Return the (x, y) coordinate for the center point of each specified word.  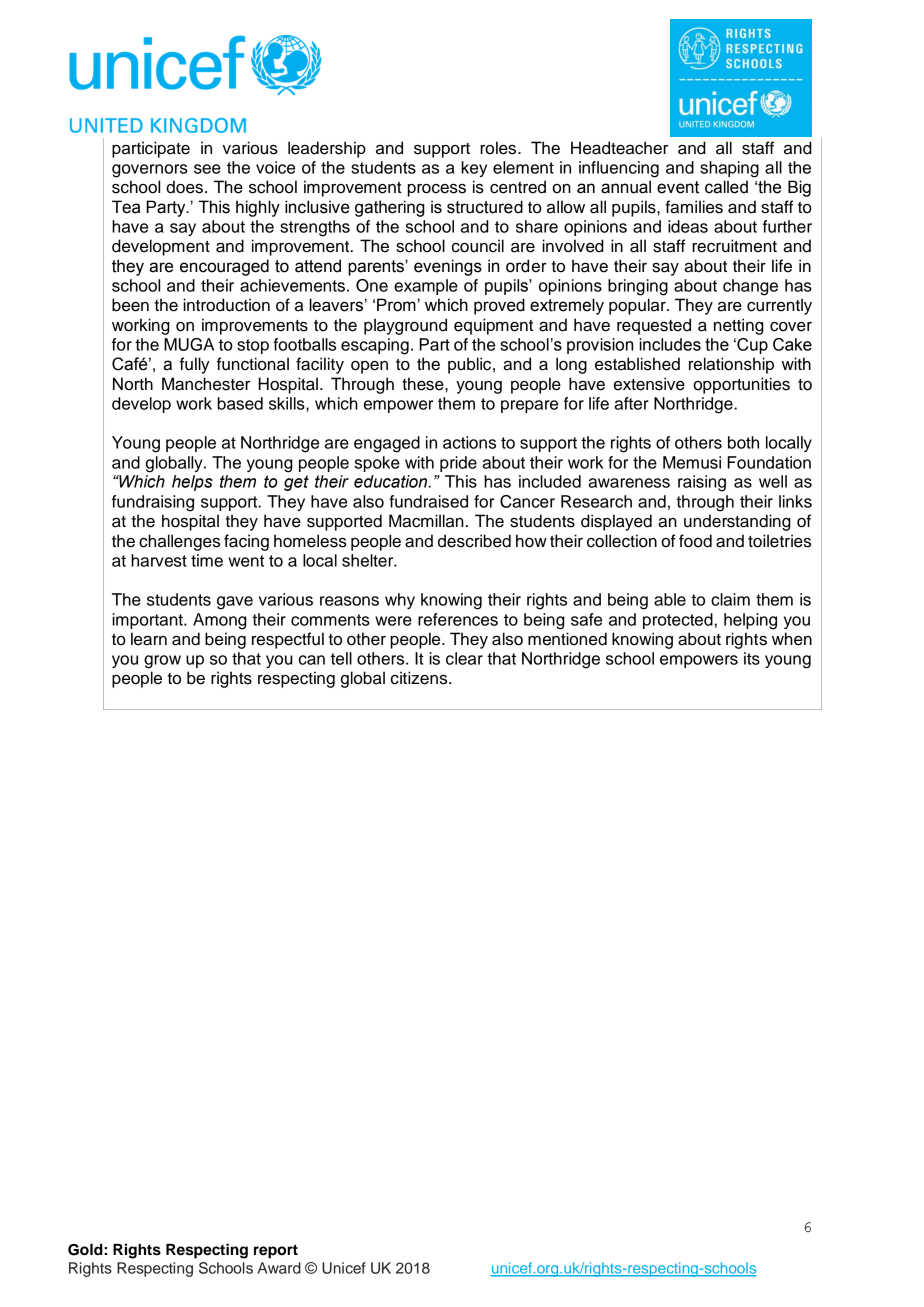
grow (162, 662)
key (474, 169)
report (276, 1252)
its (752, 658)
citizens (420, 678)
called (726, 187)
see (207, 169)
